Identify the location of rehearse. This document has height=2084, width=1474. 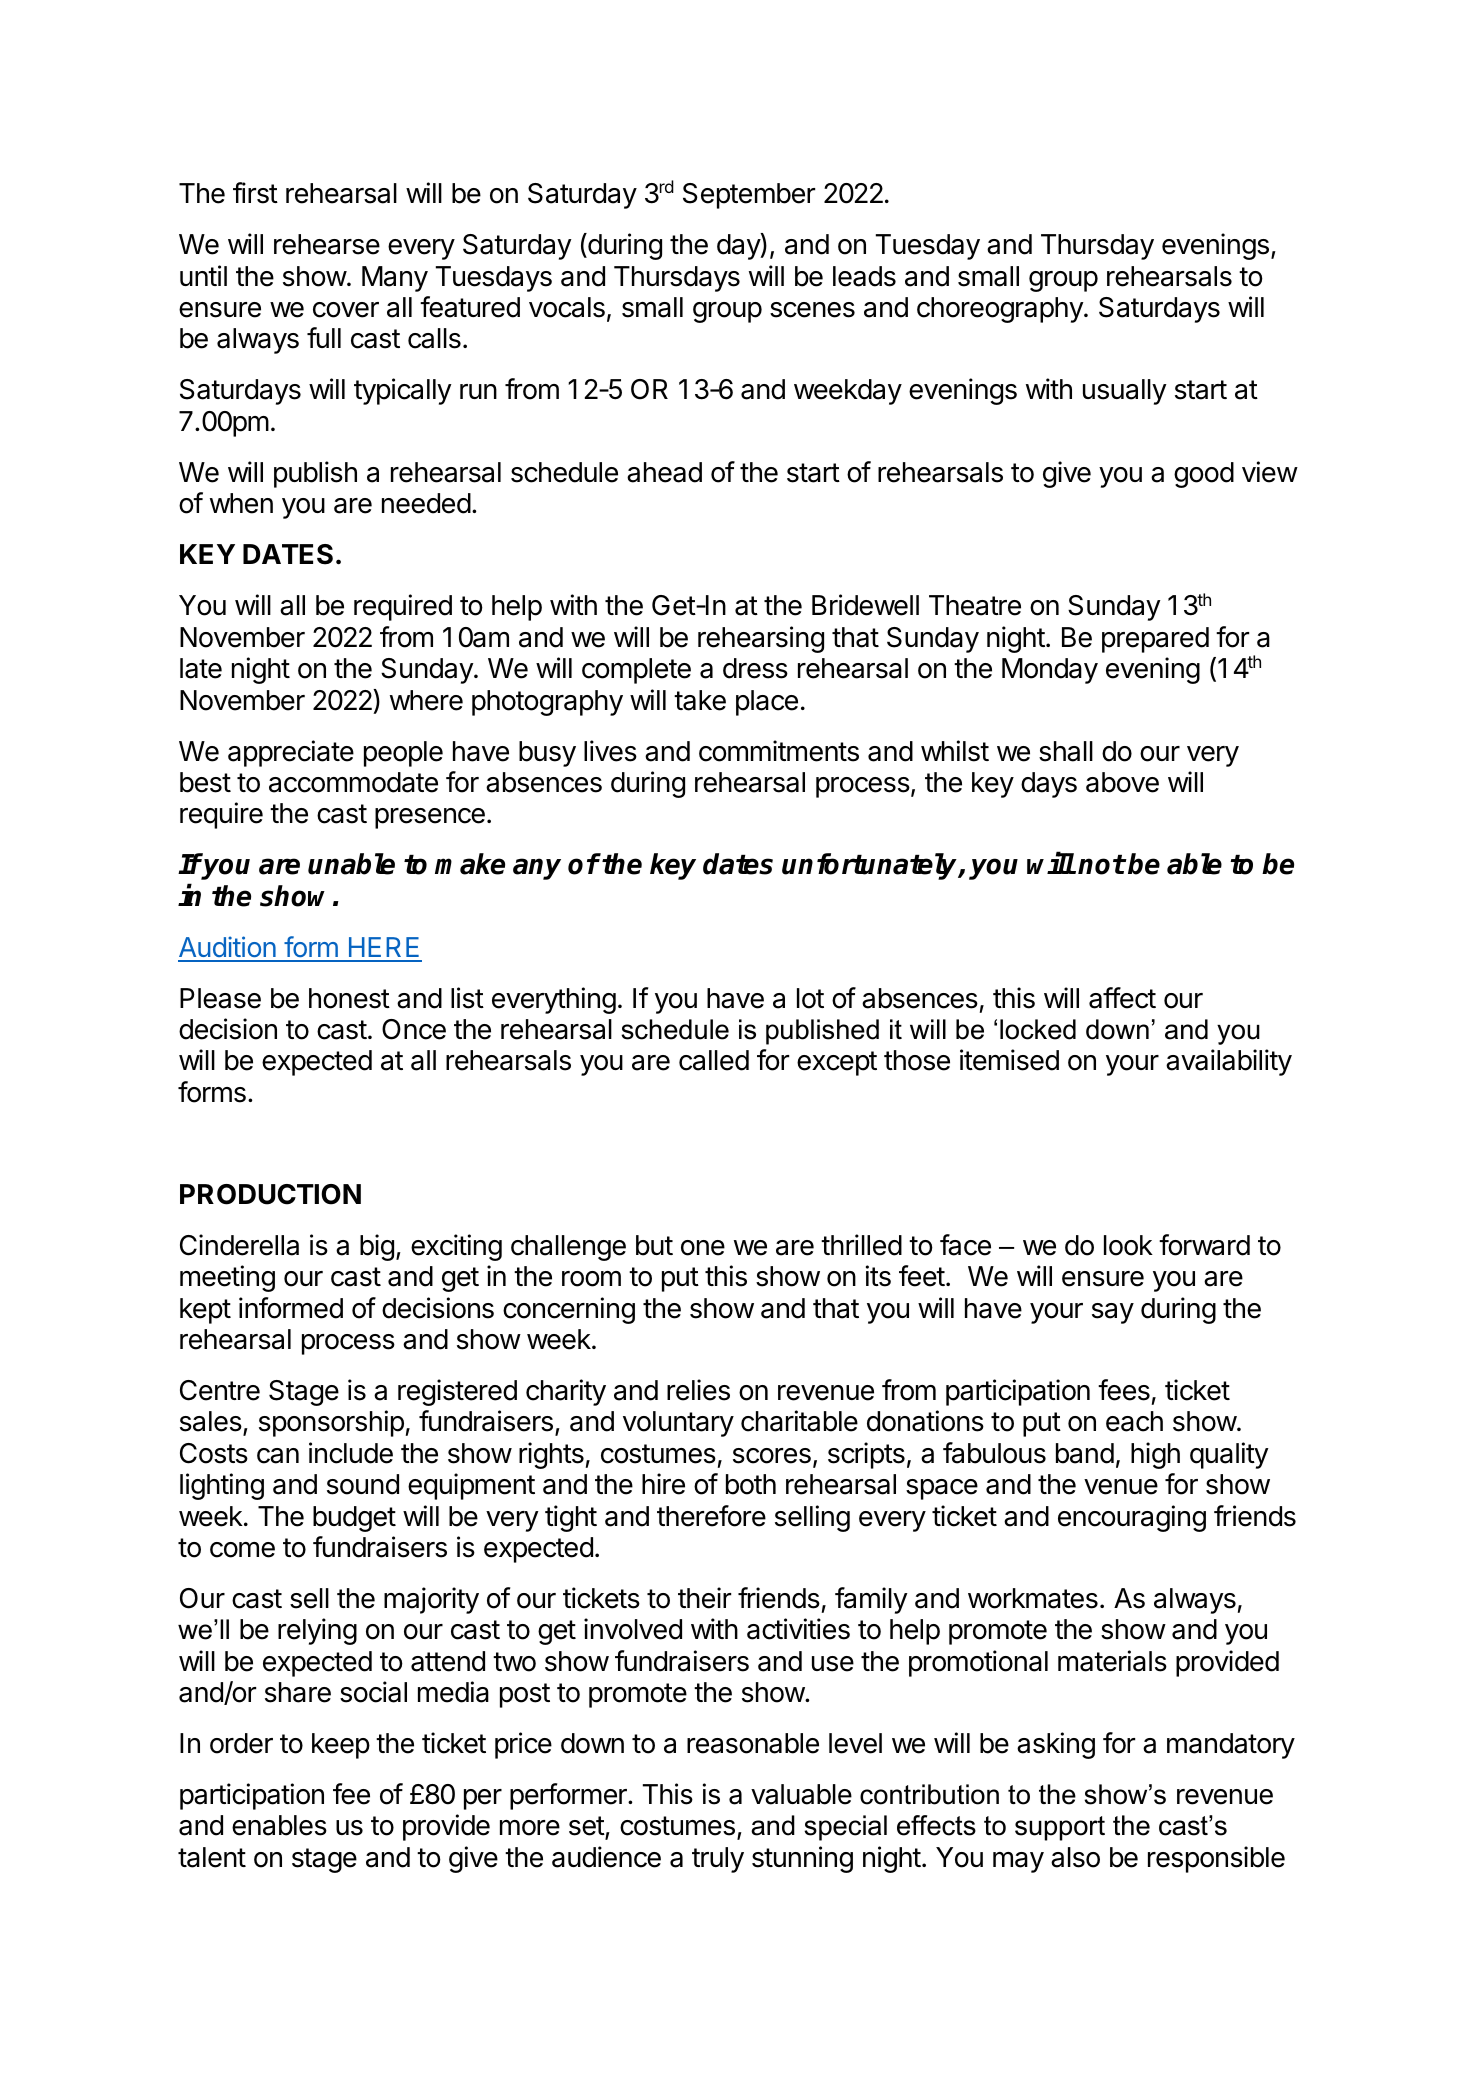
(327, 244).
